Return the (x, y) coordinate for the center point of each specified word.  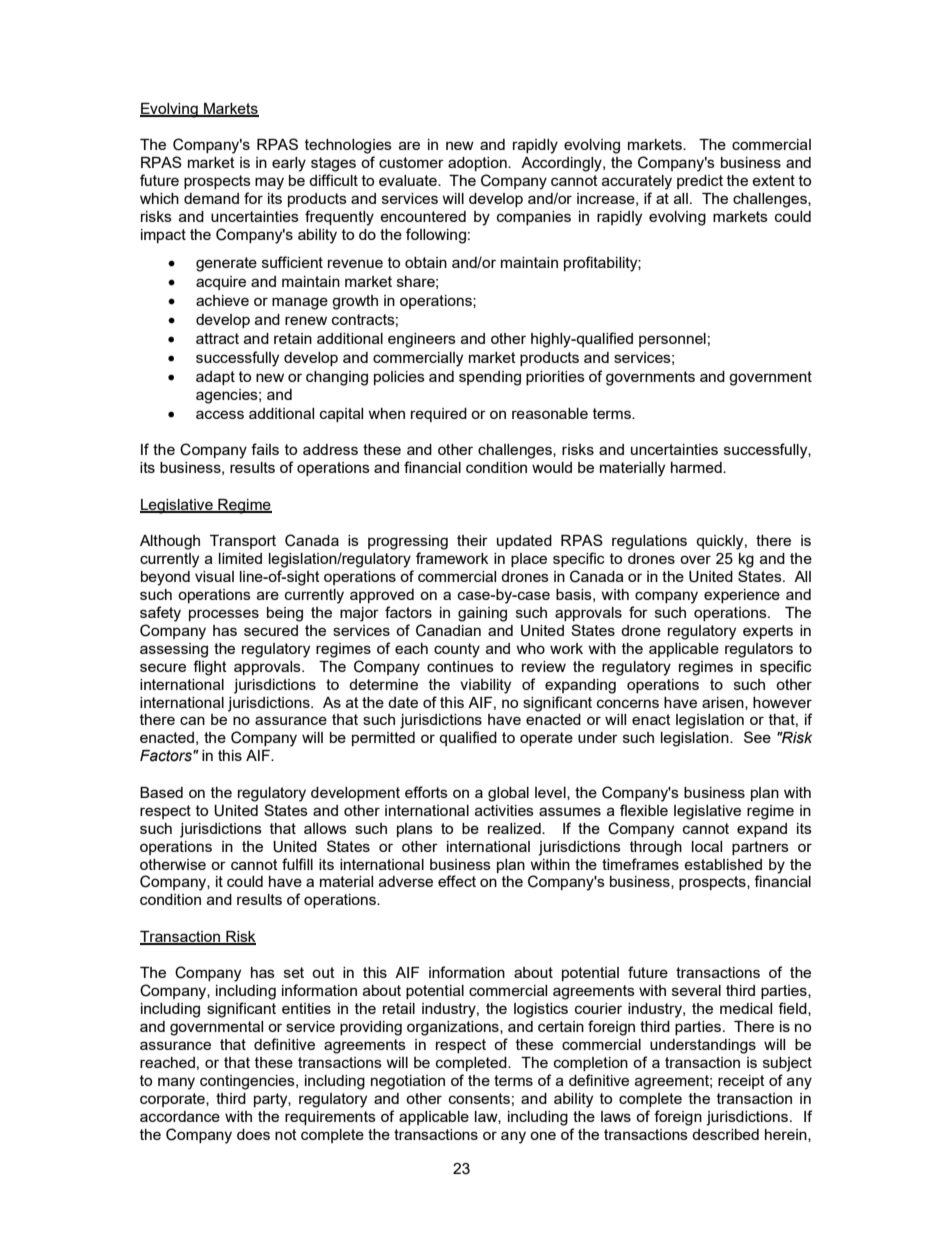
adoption (478, 164)
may (269, 183)
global (508, 794)
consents (479, 1098)
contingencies (248, 1082)
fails (265, 449)
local (707, 846)
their (472, 540)
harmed (697, 467)
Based (161, 792)
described (725, 1134)
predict (700, 182)
